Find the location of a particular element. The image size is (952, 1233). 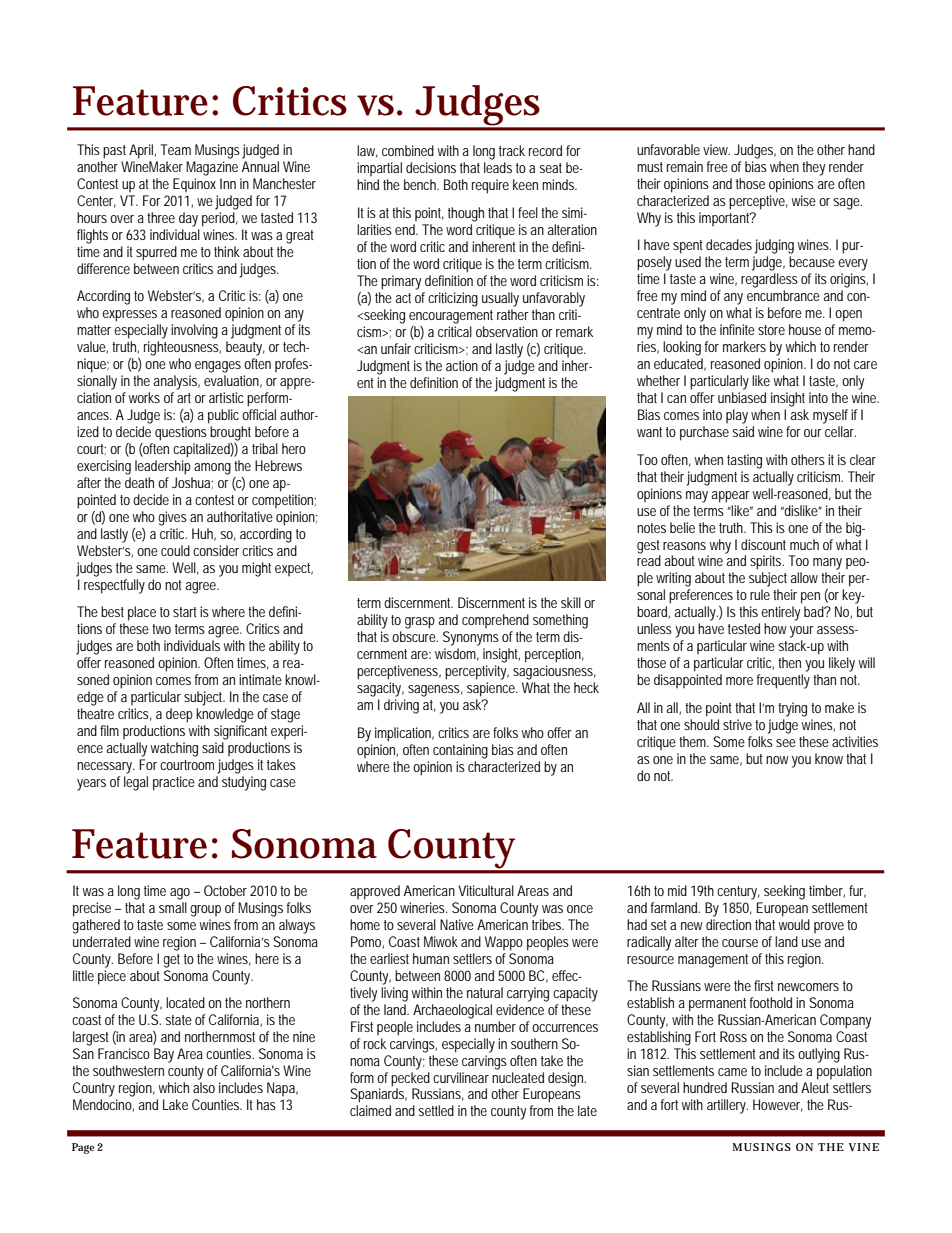

they is located at coordinates (813, 168).
